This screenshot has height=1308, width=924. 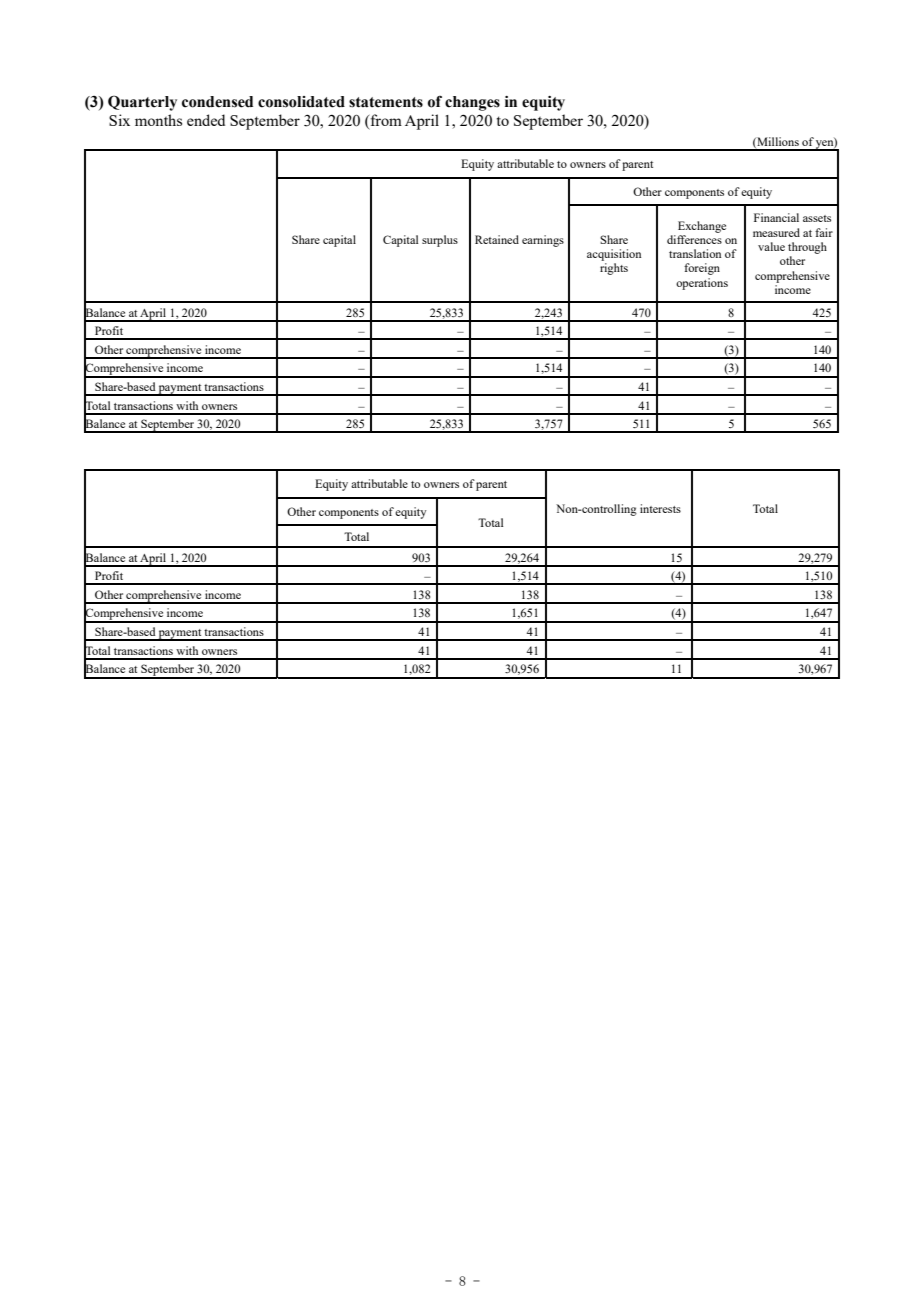 I want to click on statements, so click(x=386, y=102).
